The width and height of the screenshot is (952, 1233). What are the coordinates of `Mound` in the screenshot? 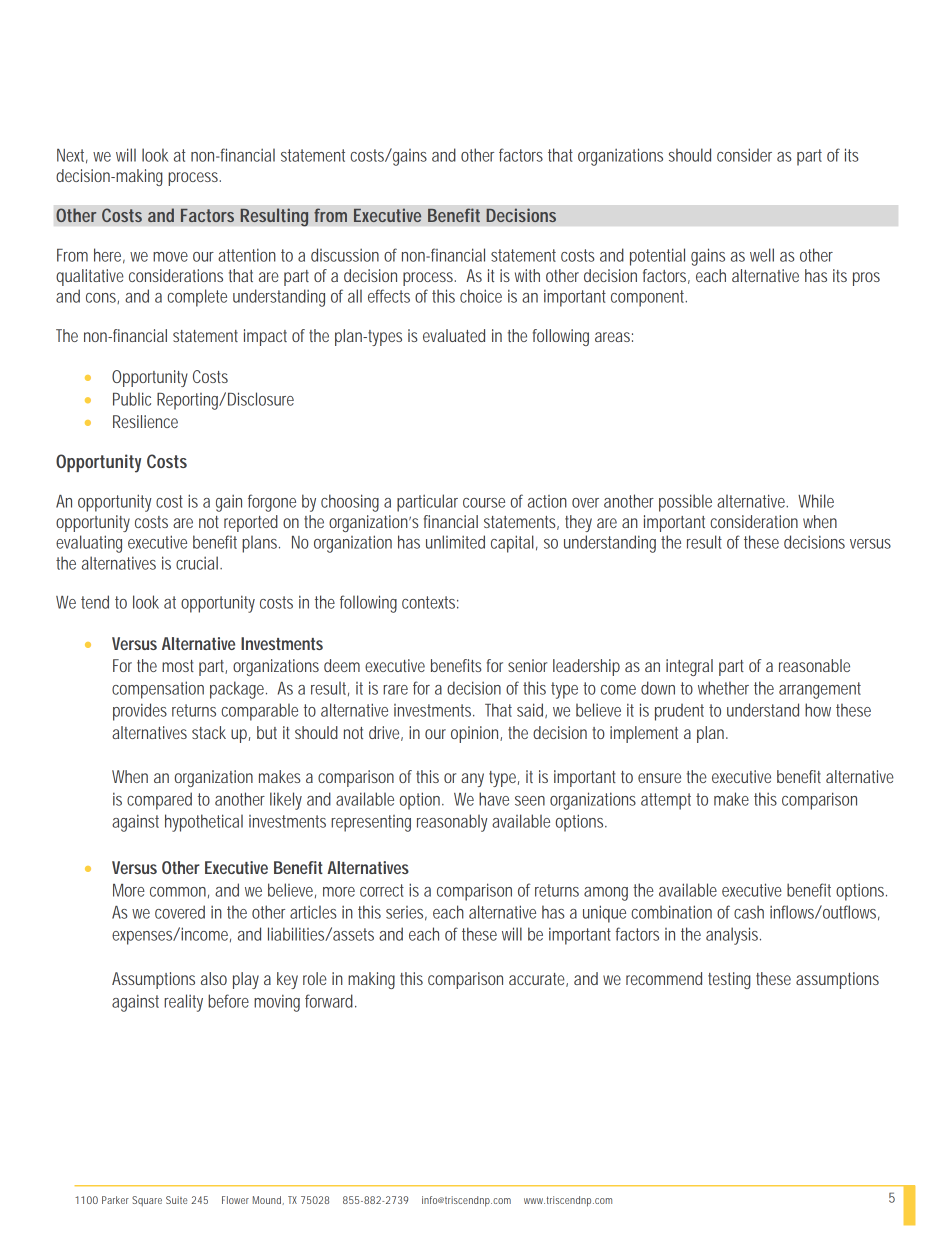 It's located at (267, 1200).
